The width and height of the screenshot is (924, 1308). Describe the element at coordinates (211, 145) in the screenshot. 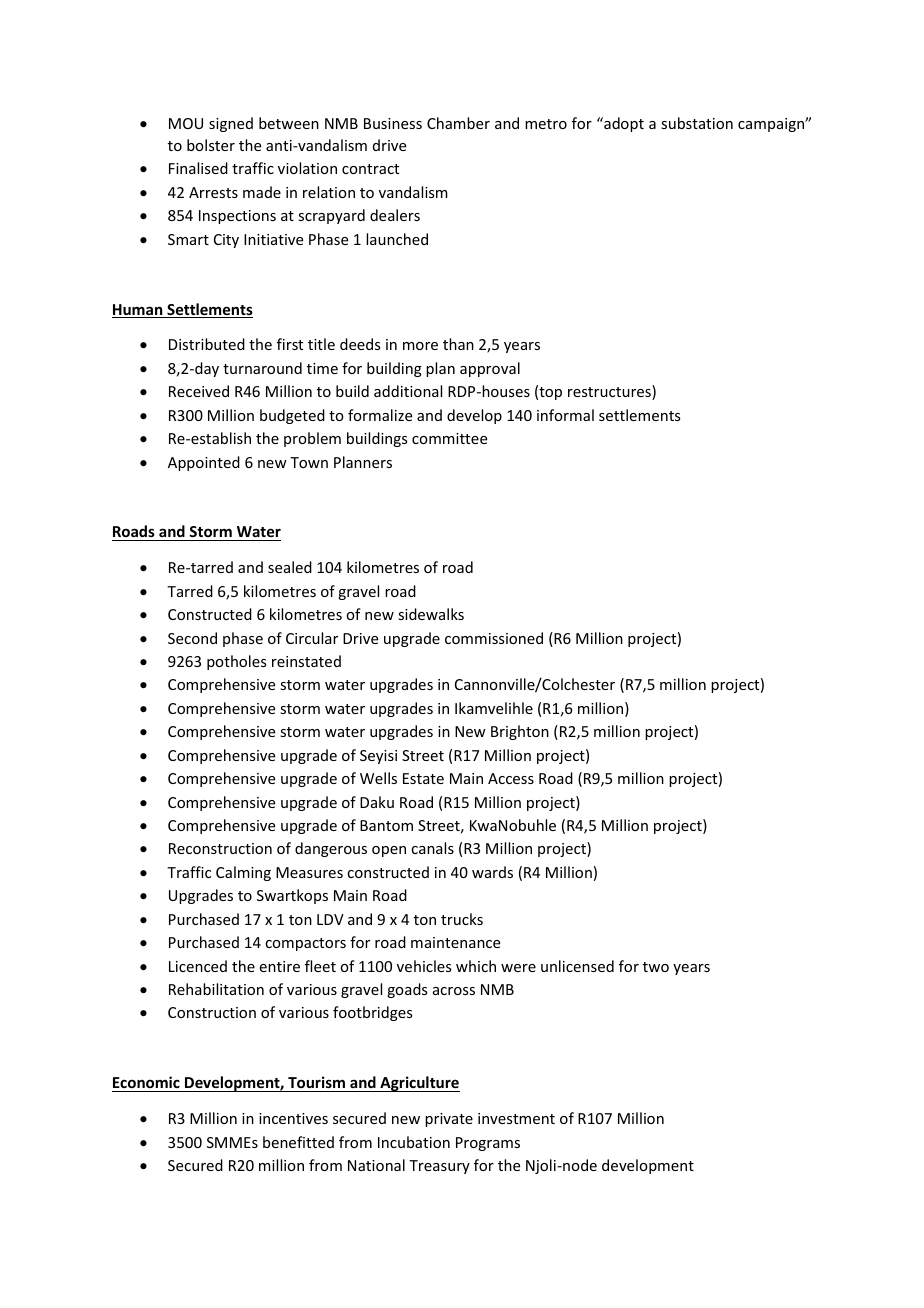

I see `bolster` at that location.
